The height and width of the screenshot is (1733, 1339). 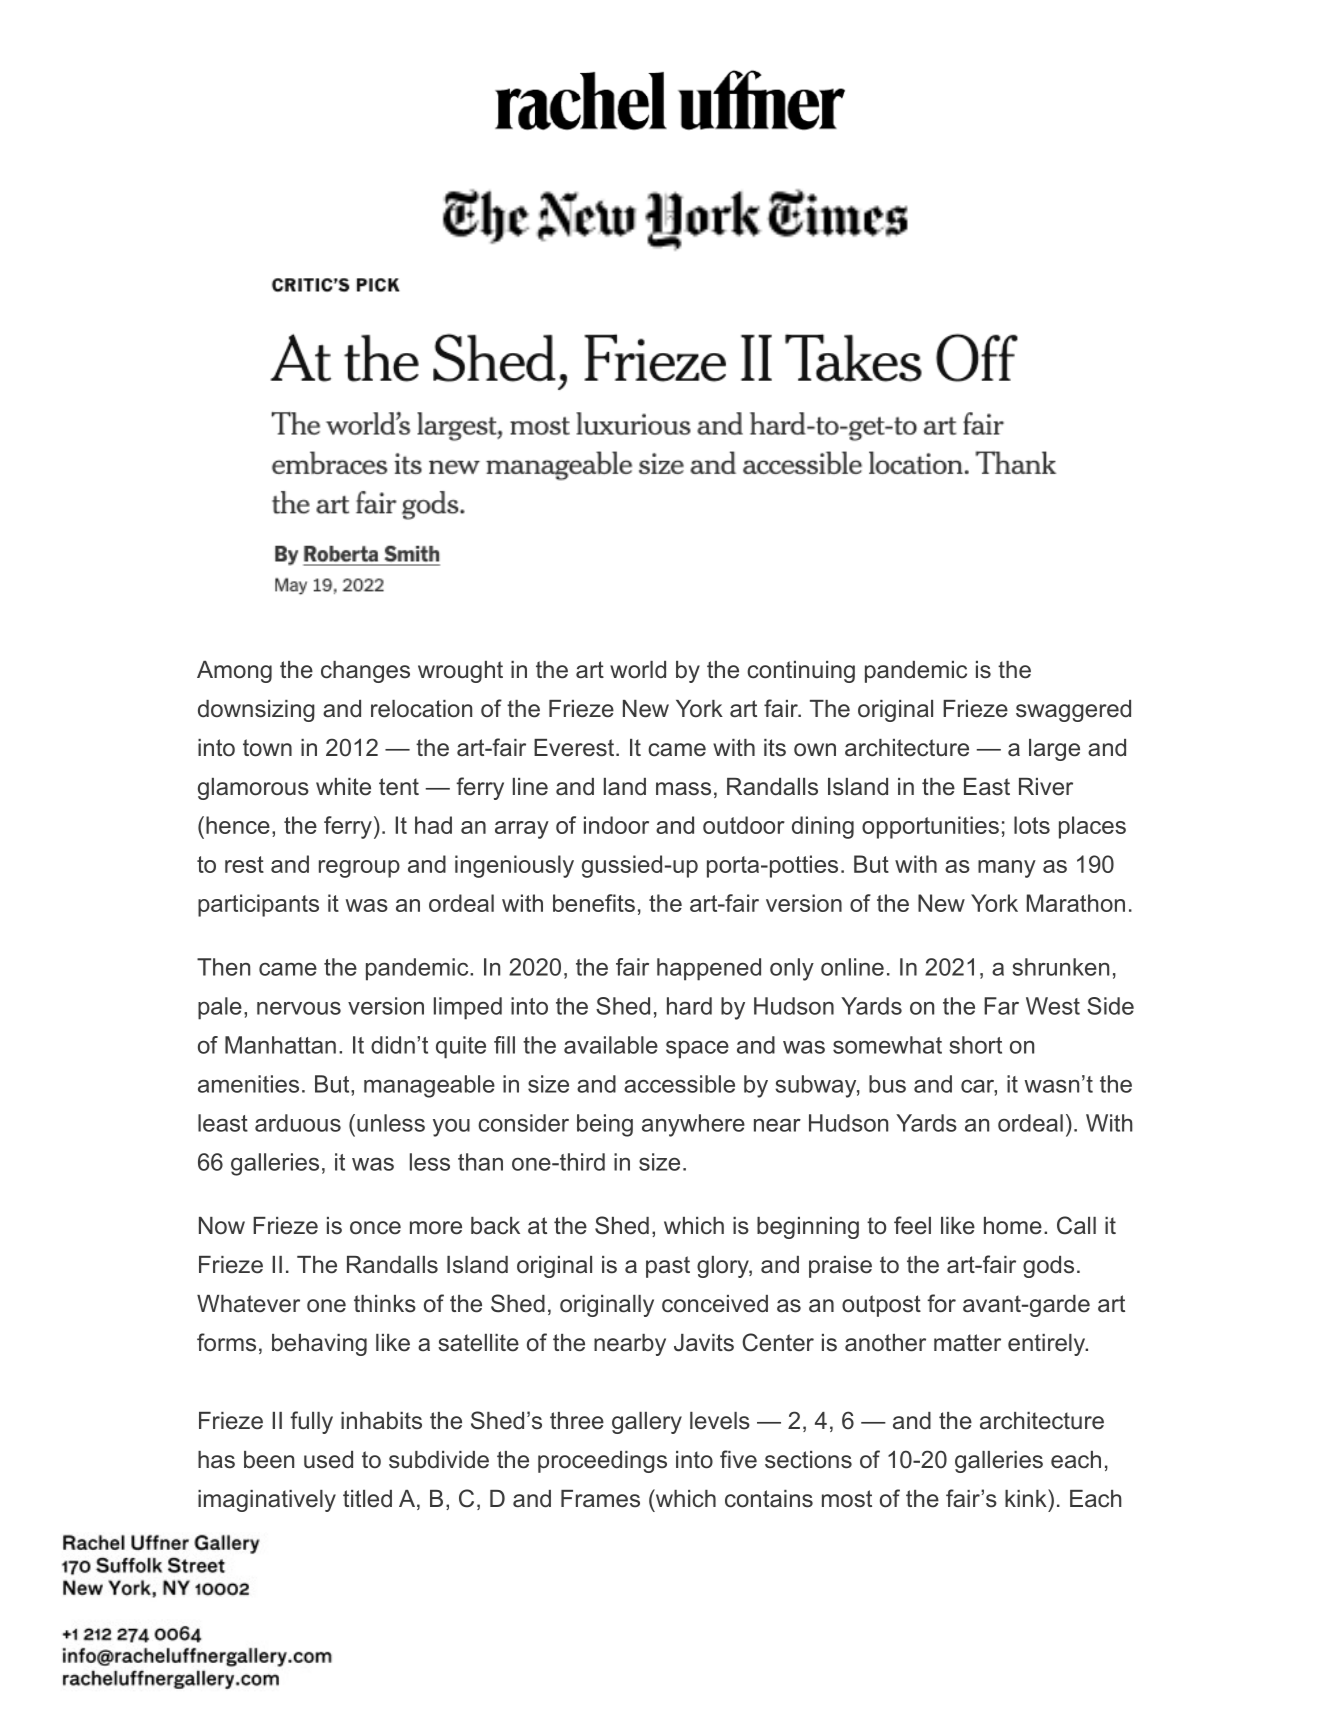 What do you see at coordinates (668, 1267) in the screenshot?
I see `past` at bounding box center [668, 1267].
